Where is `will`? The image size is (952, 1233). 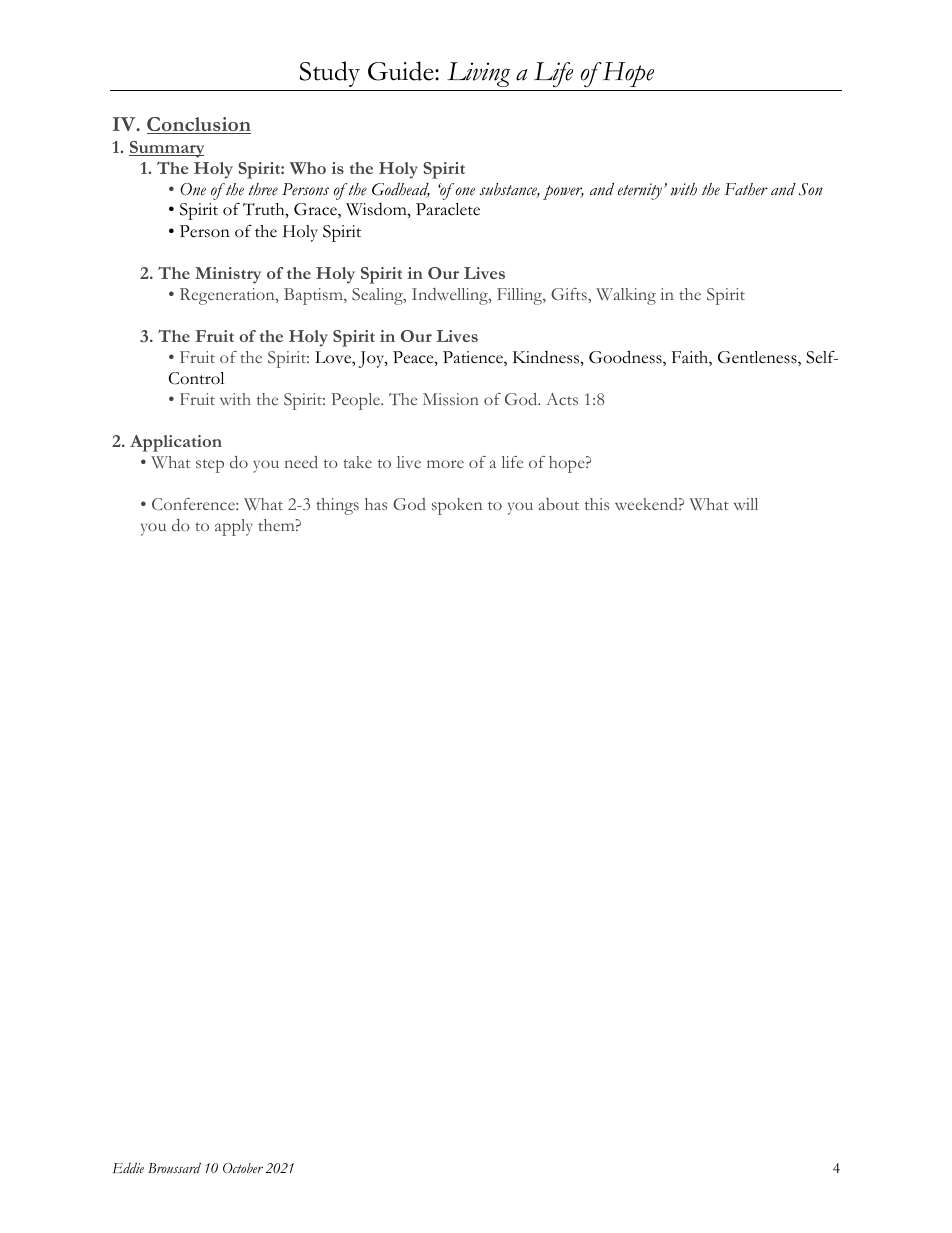
will is located at coordinates (746, 504).
